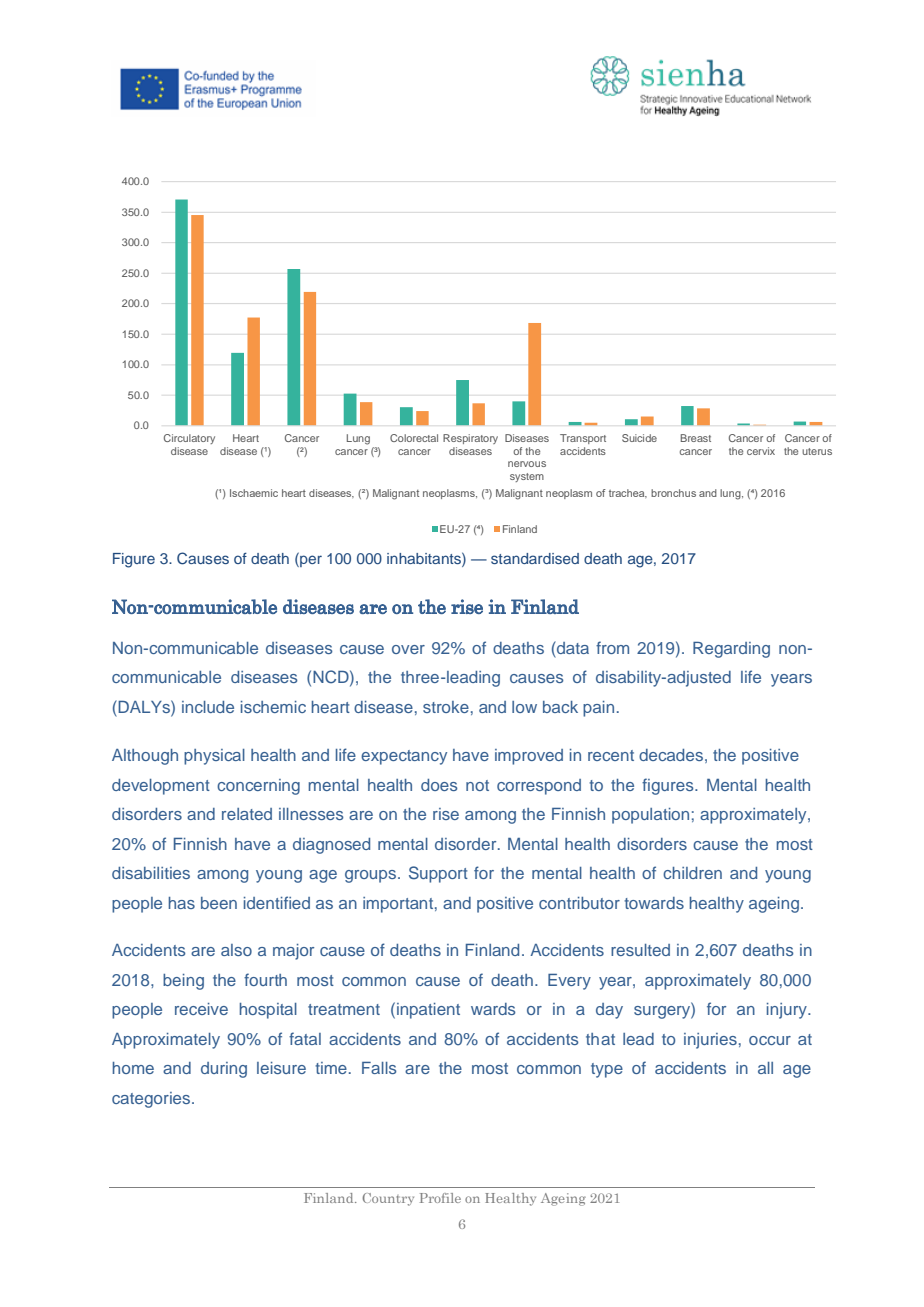 This document has width=924, height=1307. What do you see at coordinates (152, 1100) in the document?
I see `categories` at bounding box center [152, 1100].
